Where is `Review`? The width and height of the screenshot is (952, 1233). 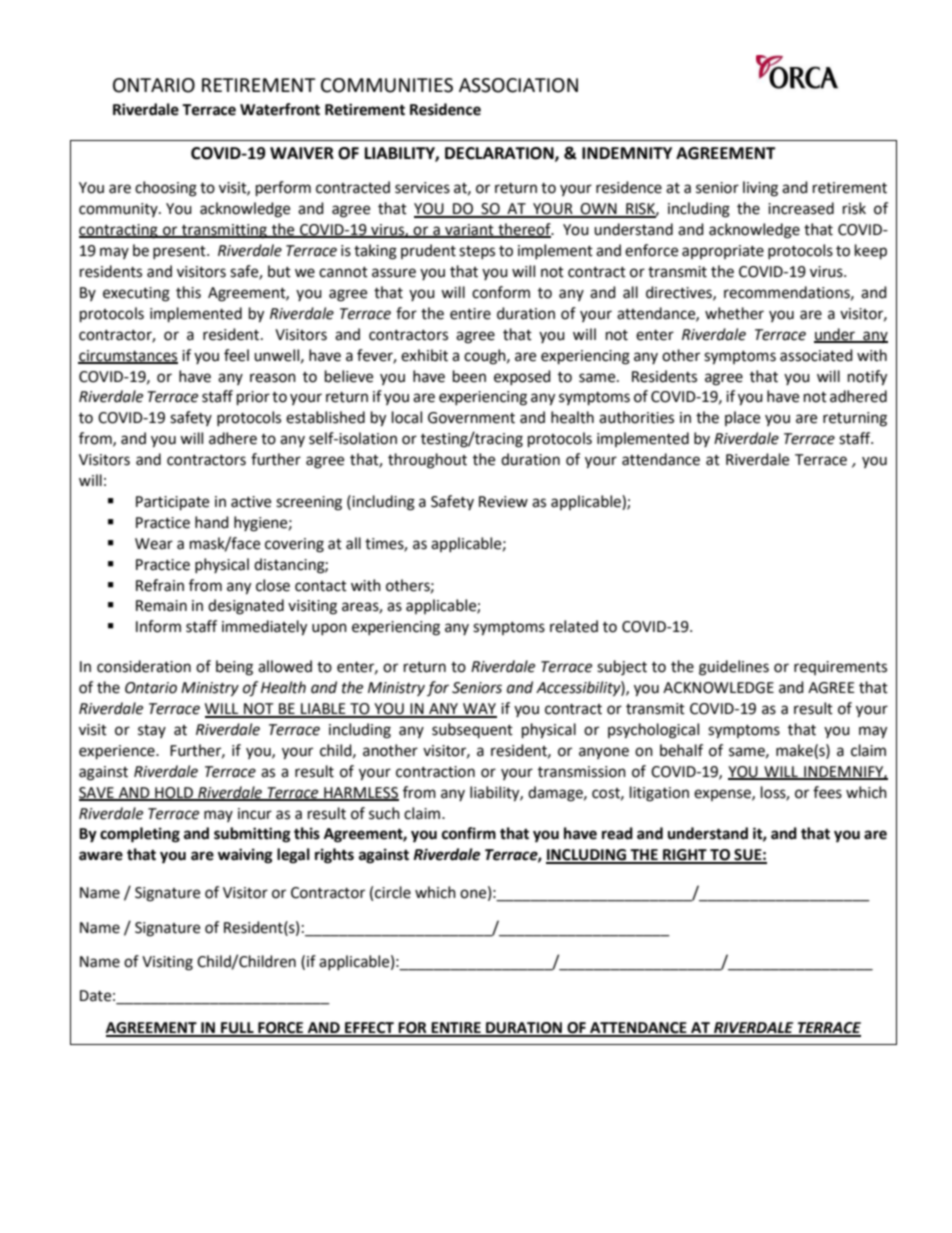 Review is located at coordinates (503, 502).
